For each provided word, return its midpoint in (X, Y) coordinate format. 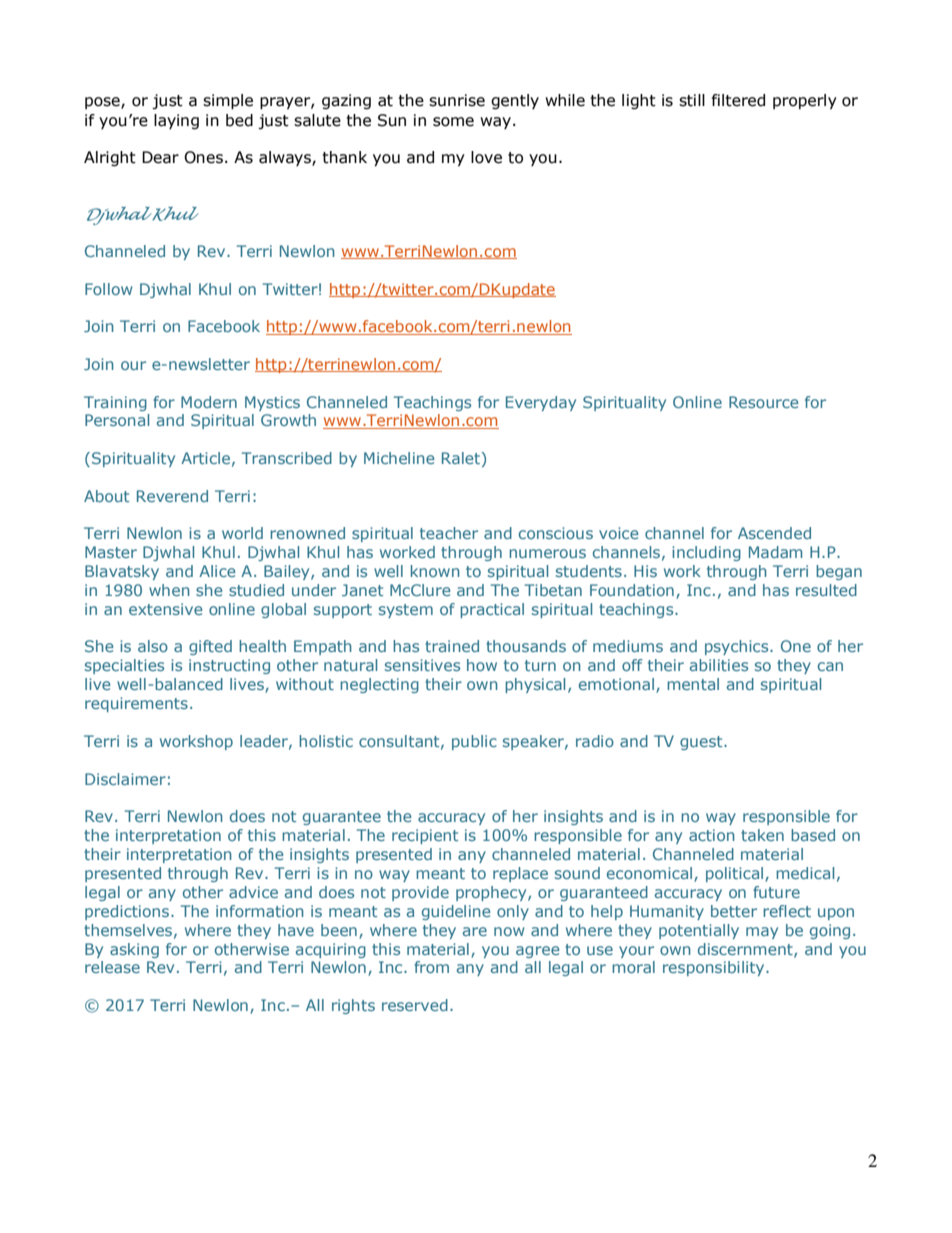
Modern (209, 402)
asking (134, 950)
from (431, 967)
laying (176, 121)
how (482, 665)
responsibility (715, 968)
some (453, 122)
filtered (738, 100)
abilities (719, 665)
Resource (764, 402)
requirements (136, 704)
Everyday (541, 403)
